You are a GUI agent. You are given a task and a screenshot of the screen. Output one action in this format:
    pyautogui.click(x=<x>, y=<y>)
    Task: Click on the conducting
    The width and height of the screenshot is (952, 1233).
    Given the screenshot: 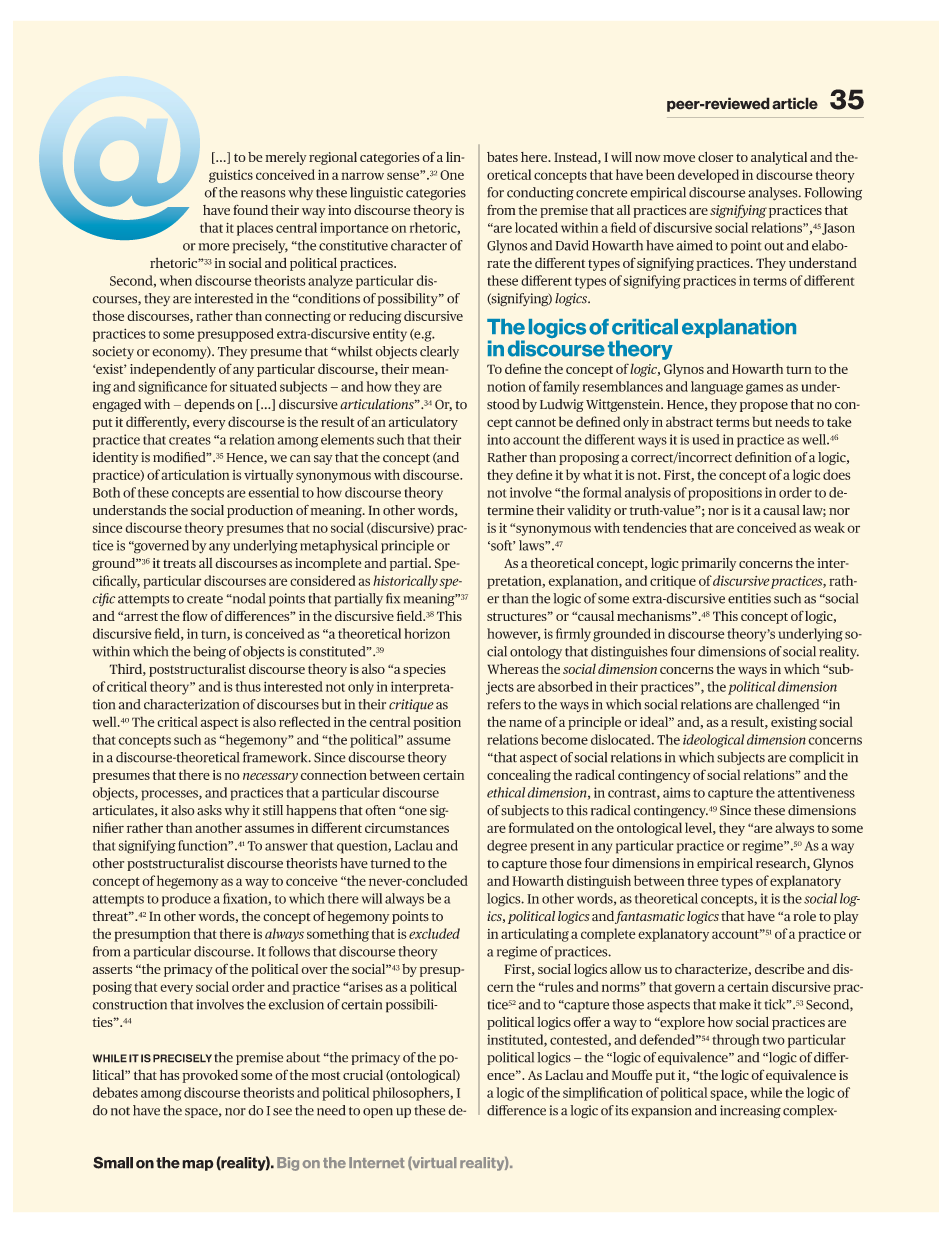 What is the action you would take?
    pyautogui.click(x=540, y=194)
